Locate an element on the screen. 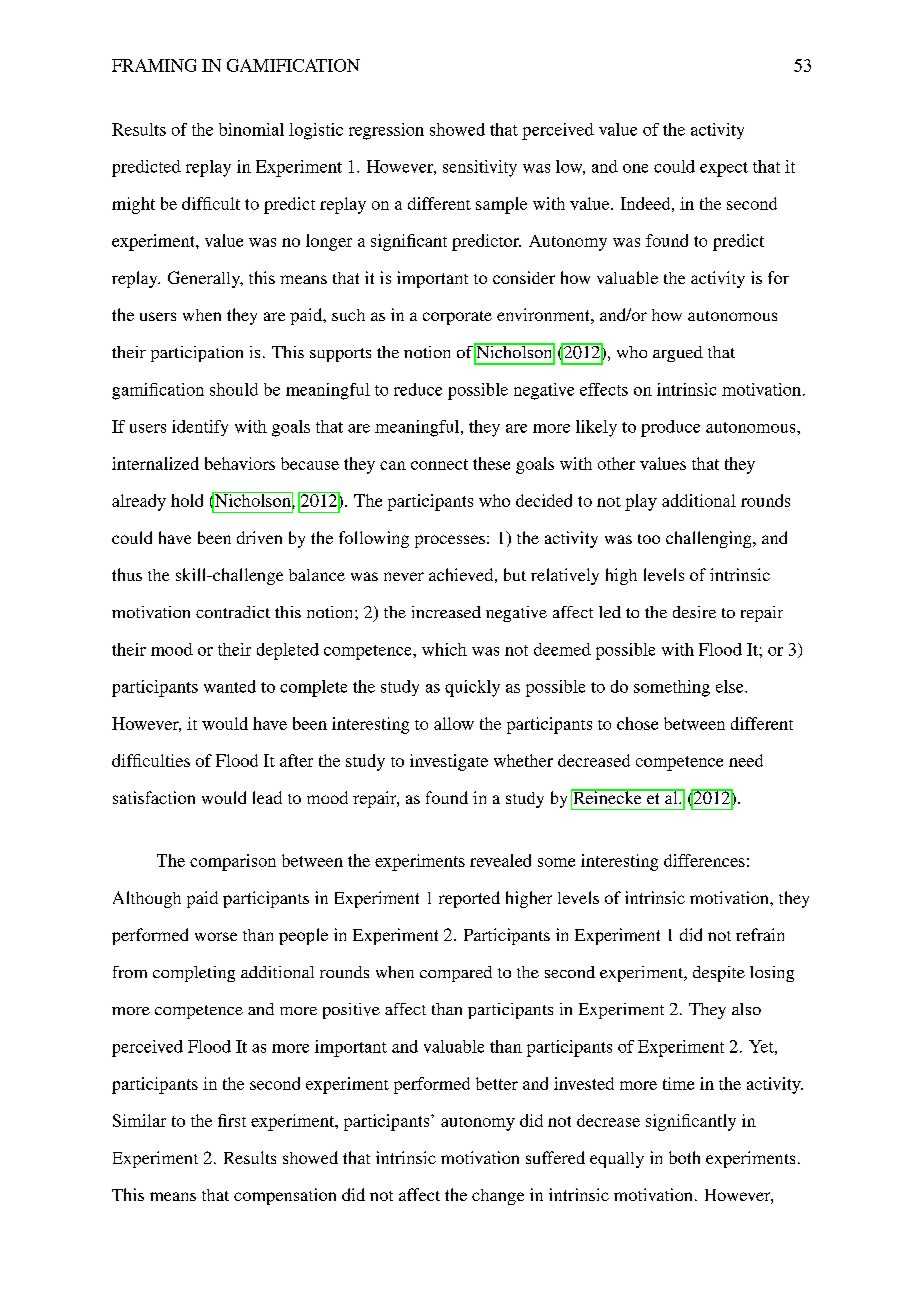  which is located at coordinates (444, 649).
